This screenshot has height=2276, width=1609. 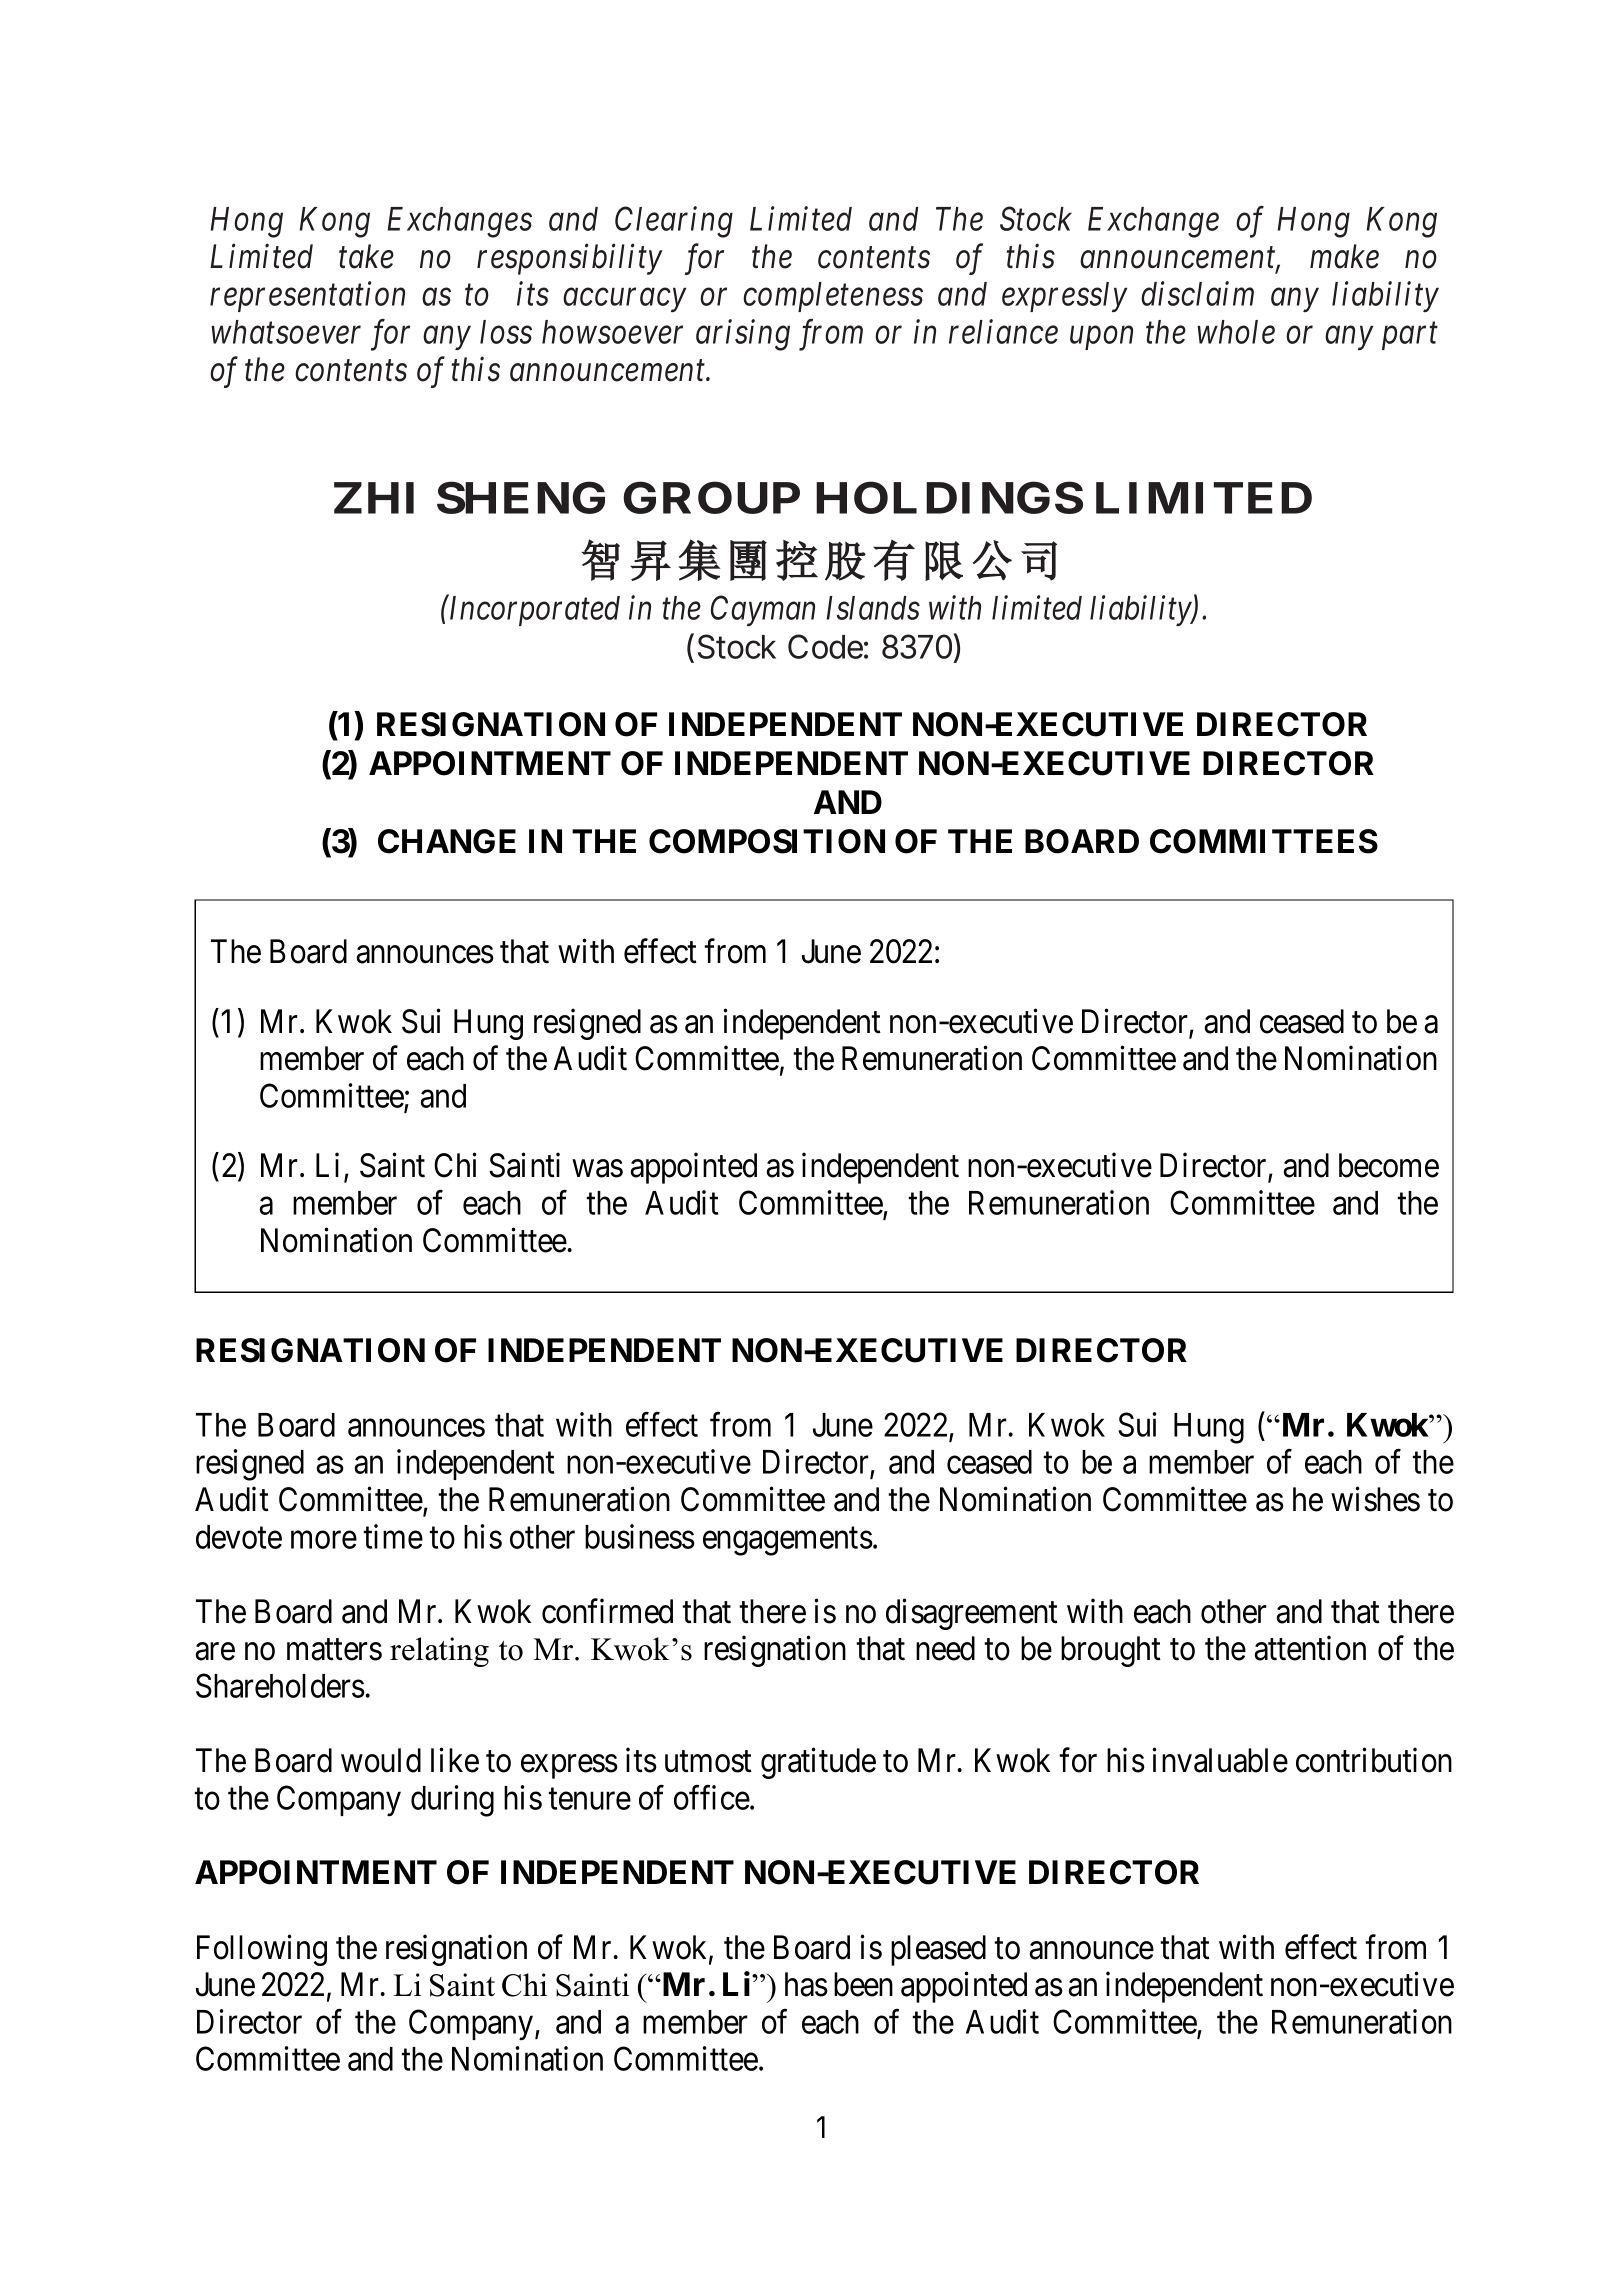 What do you see at coordinates (366, 256) in the screenshot?
I see `take` at bounding box center [366, 256].
